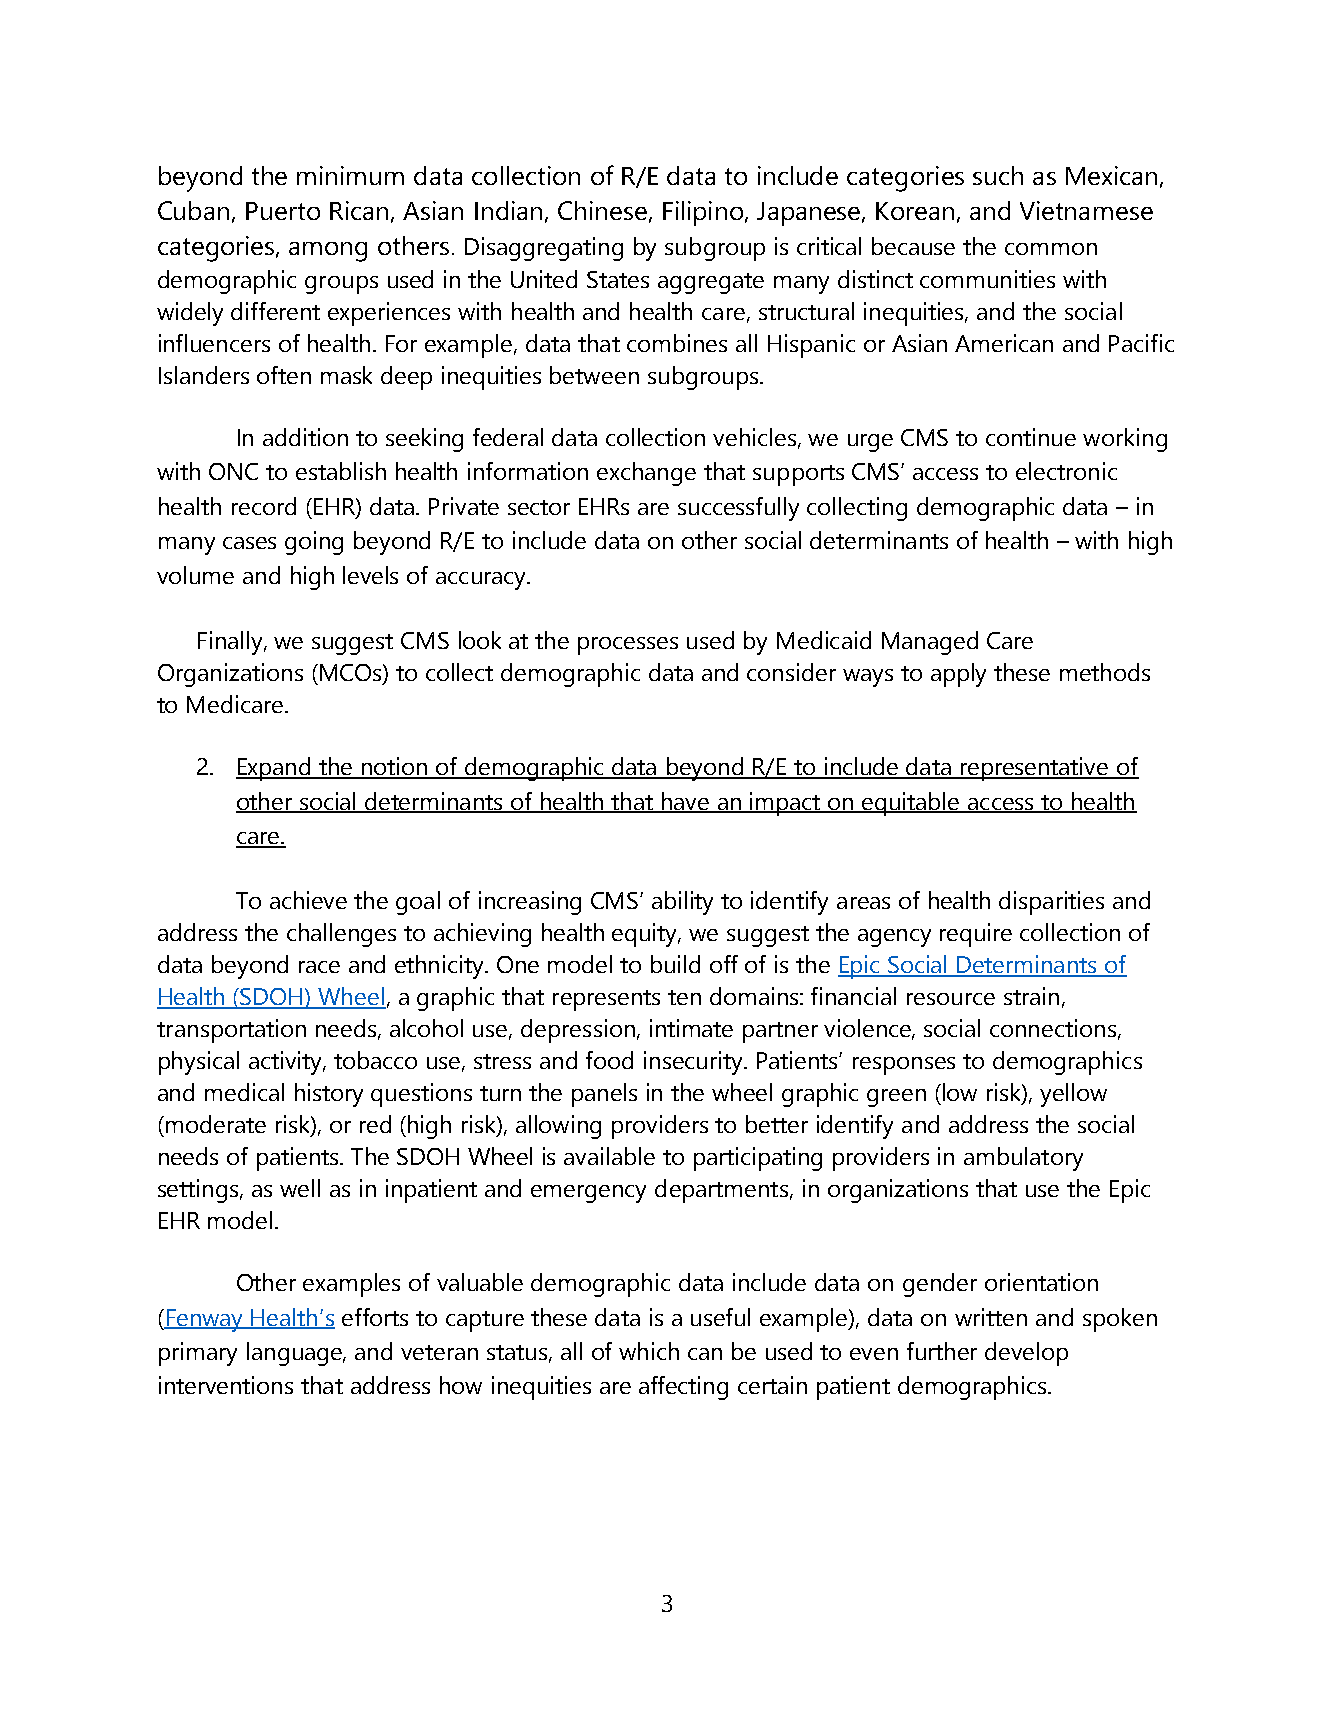 Image resolution: width=1336 pixels, height=1729 pixels. I want to click on language, so click(296, 1354).
